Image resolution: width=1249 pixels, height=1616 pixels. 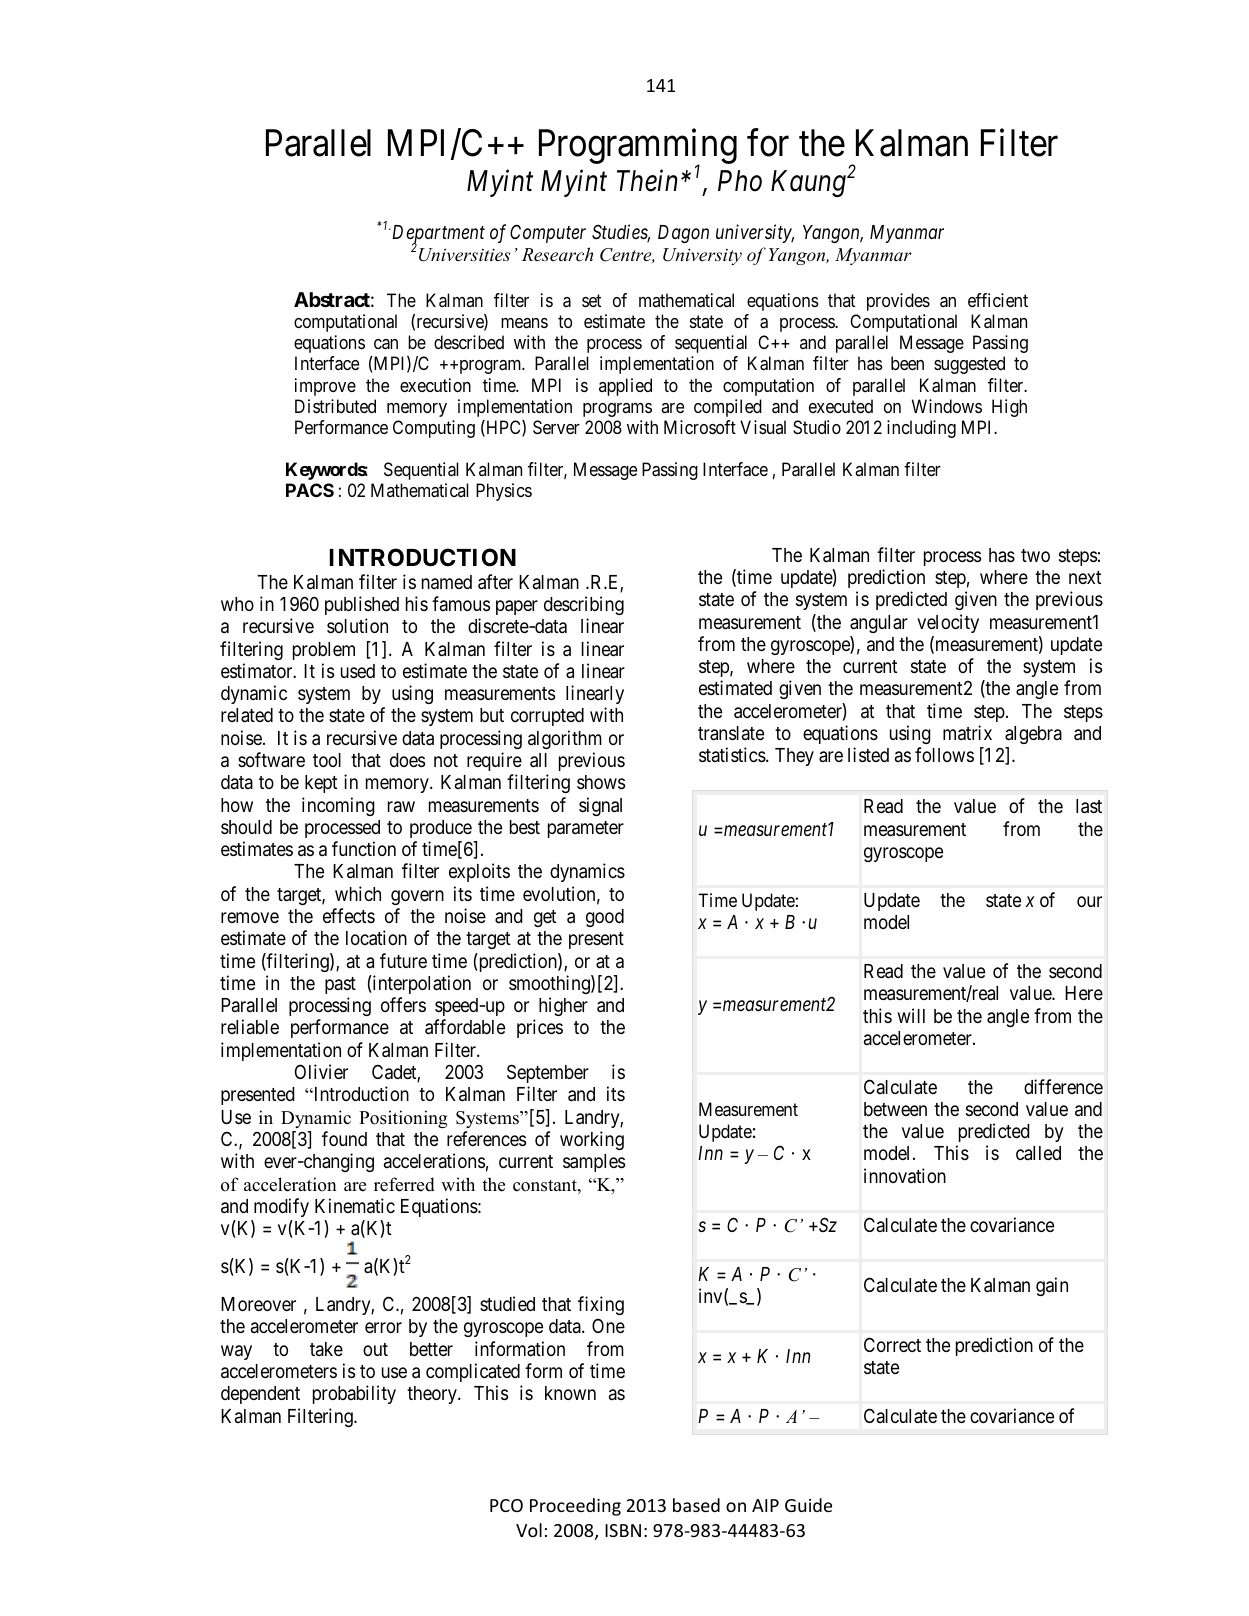 What do you see at coordinates (696, 1505) in the screenshot?
I see `based` at bounding box center [696, 1505].
